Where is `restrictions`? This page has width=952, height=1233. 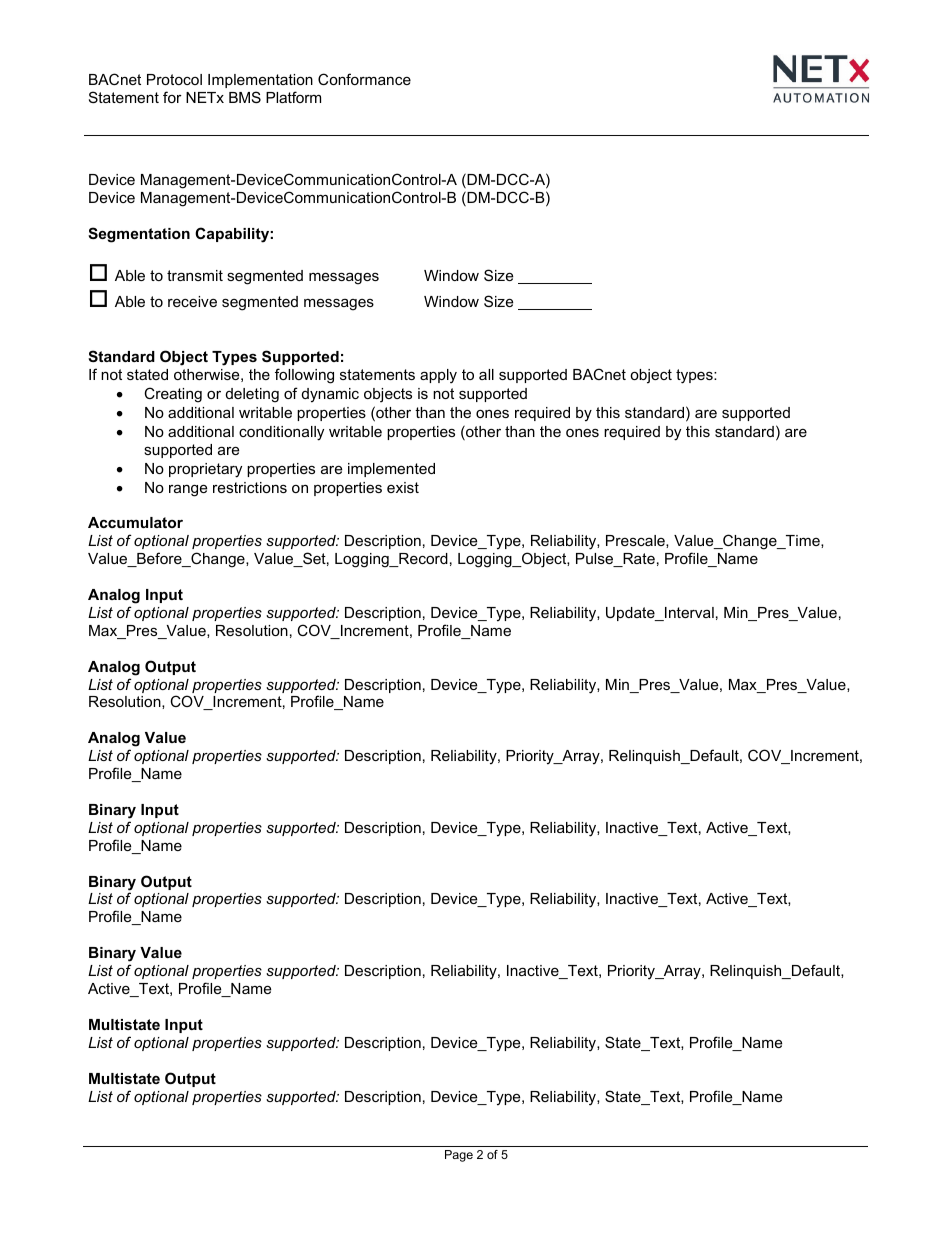
restrictions is located at coordinates (250, 487).
